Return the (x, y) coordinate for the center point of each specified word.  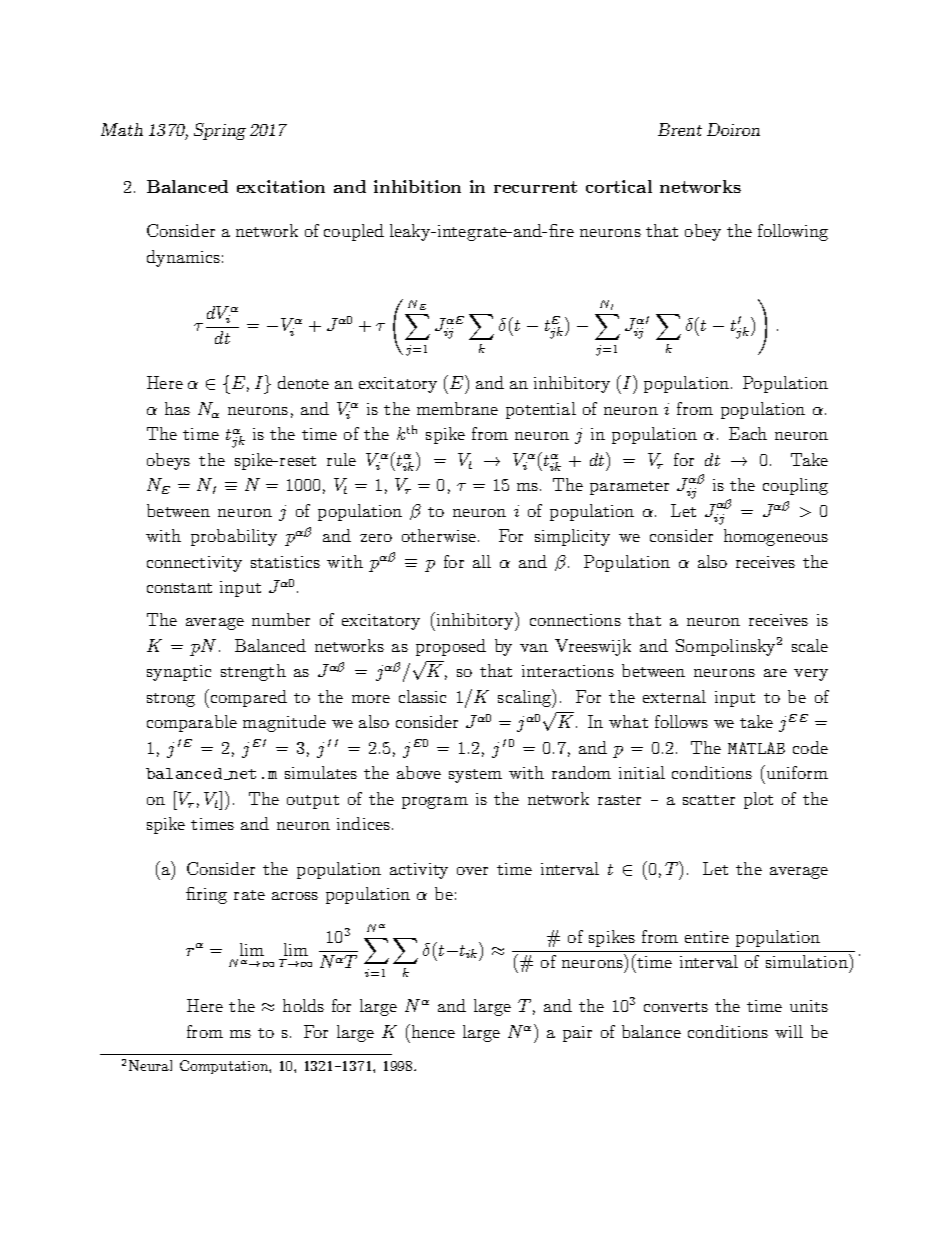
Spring (220, 131)
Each (748, 433)
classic (422, 696)
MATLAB (756, 748)
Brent (680, 129)
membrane (457, 408)
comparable (192, 723)
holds (303, 1005)
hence (433, 1031)
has (177, 408)
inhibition (417, 186)
